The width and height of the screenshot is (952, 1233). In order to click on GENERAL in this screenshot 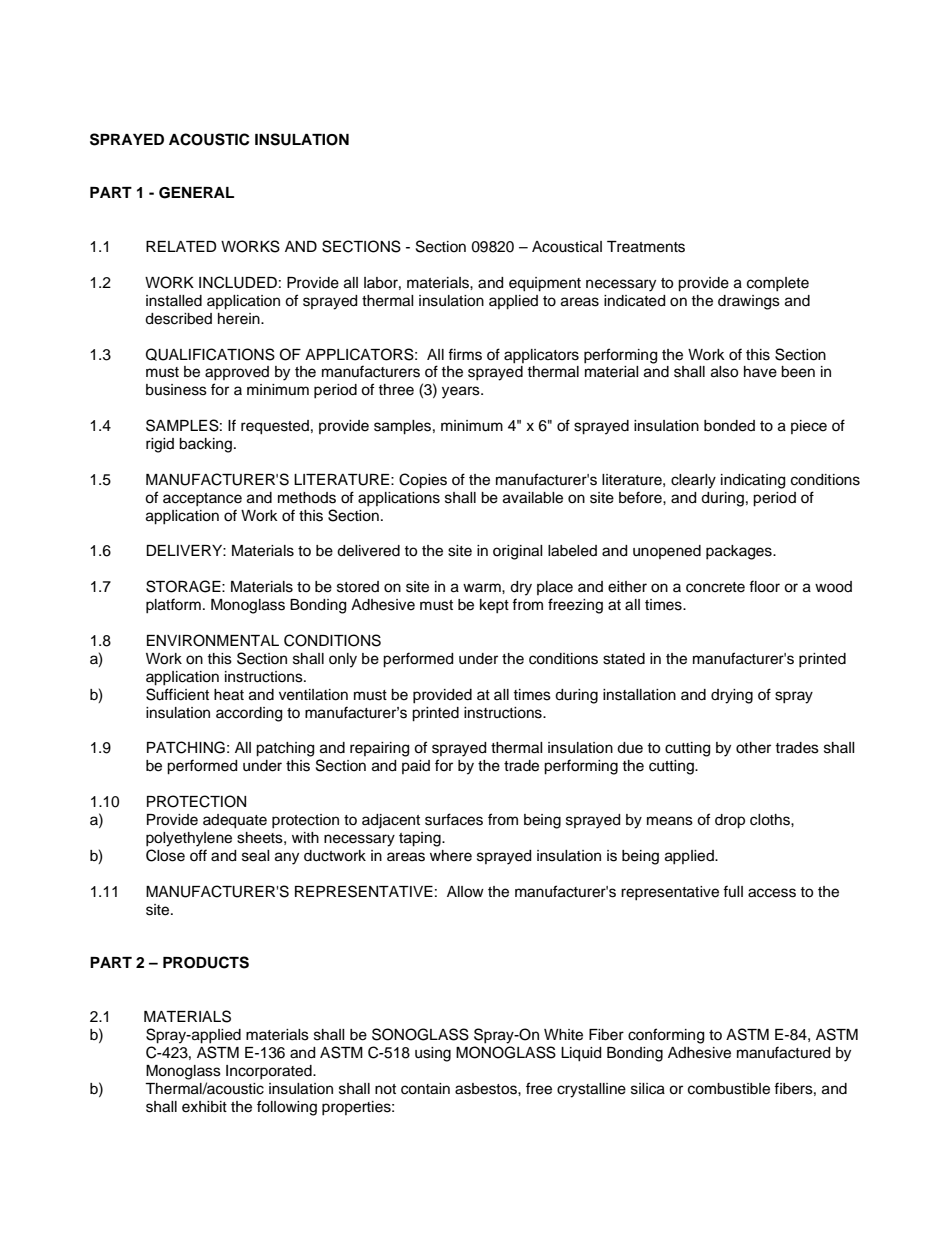, I will do `click(196, 193)`.
